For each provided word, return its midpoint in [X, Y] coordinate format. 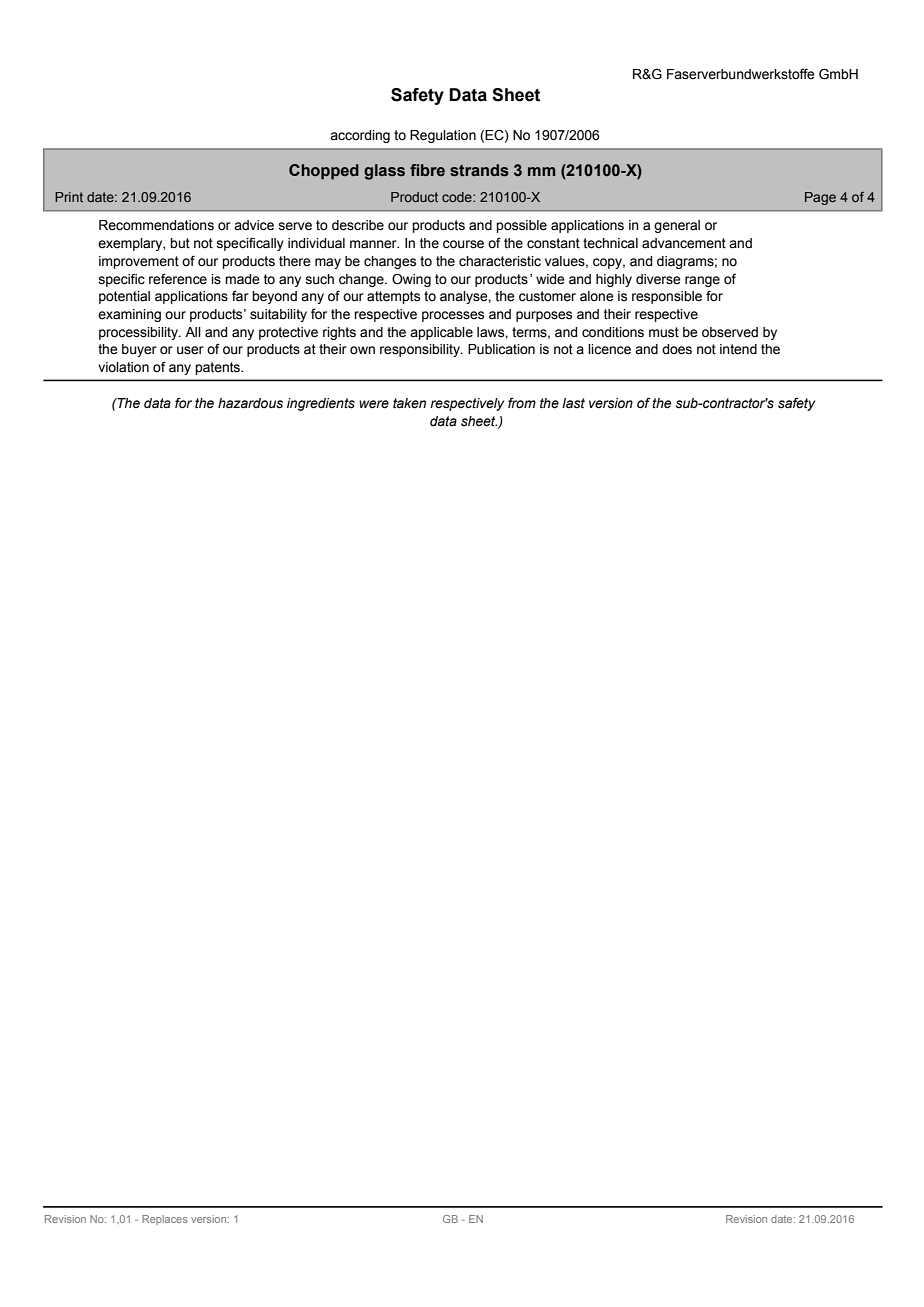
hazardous [250, 403]
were [374, 404]
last [573, 403]
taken [409, 403]
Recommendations [156, 225]
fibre [427, 170]
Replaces [165, 1220]
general [677, 226]
